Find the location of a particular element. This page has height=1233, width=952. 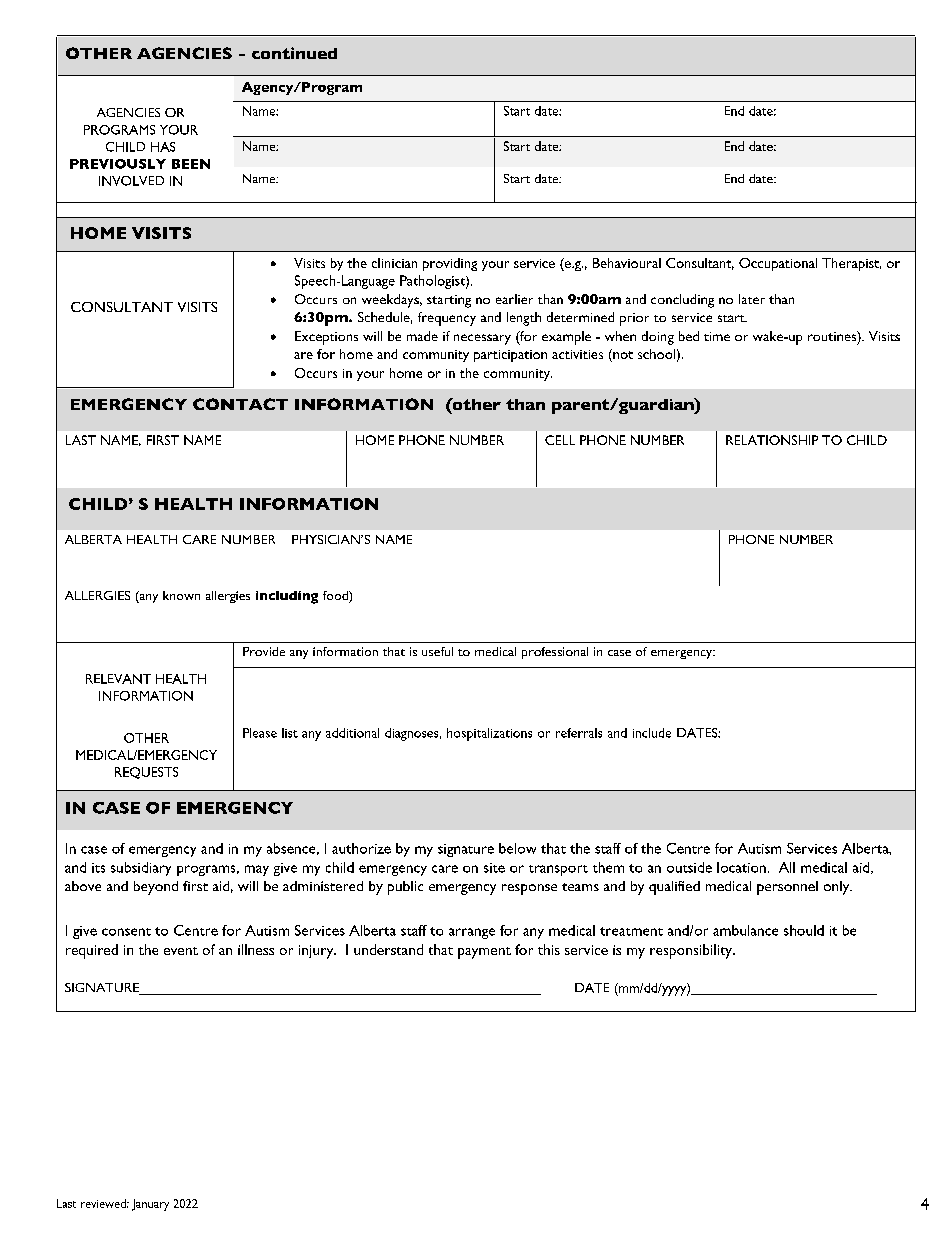

beyond is located at coordinates (156, 888).
